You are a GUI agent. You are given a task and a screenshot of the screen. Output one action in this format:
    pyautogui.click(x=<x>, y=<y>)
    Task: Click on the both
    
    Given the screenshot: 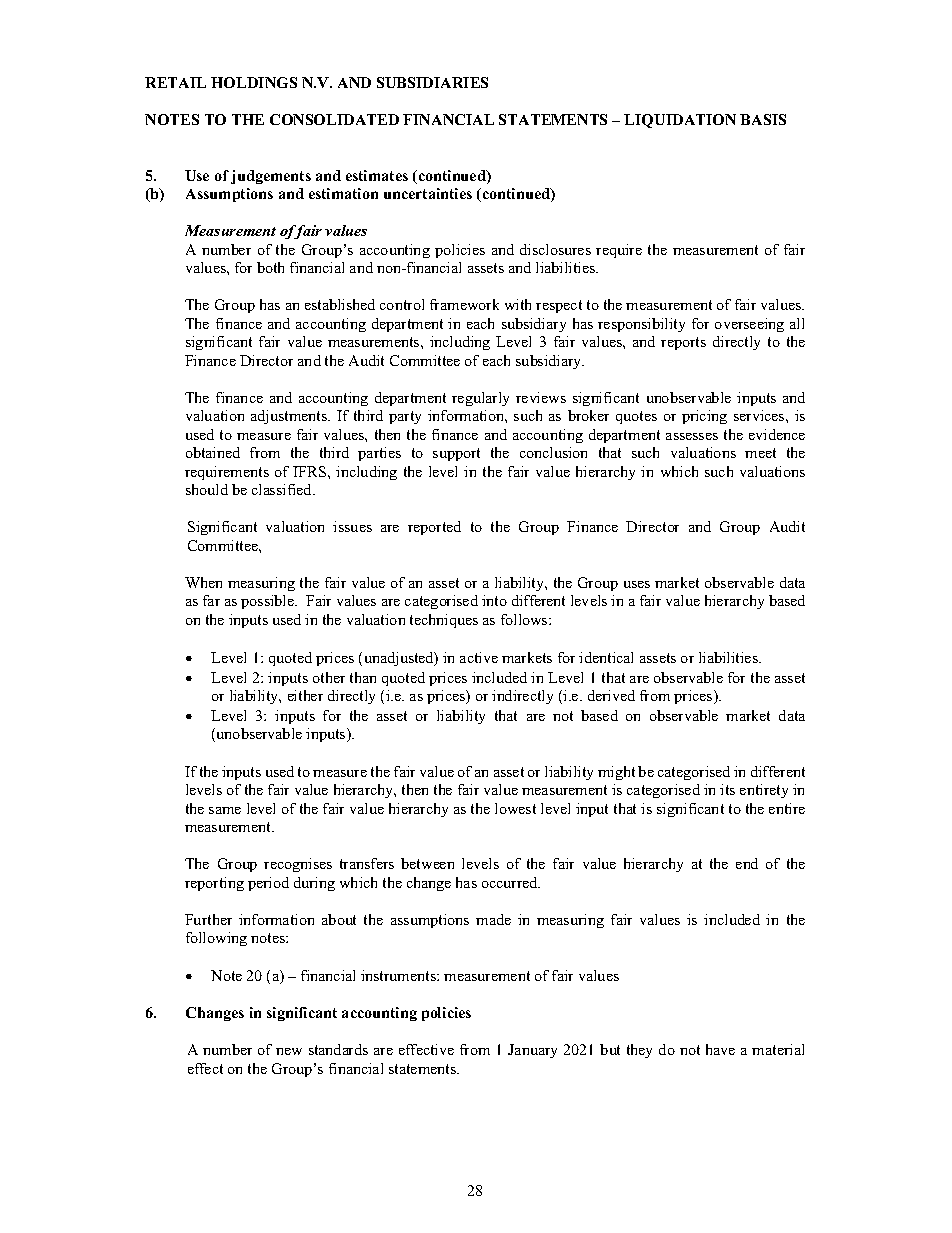 What is the action you would take?
    pyautogui.click(x=270, y=267)
